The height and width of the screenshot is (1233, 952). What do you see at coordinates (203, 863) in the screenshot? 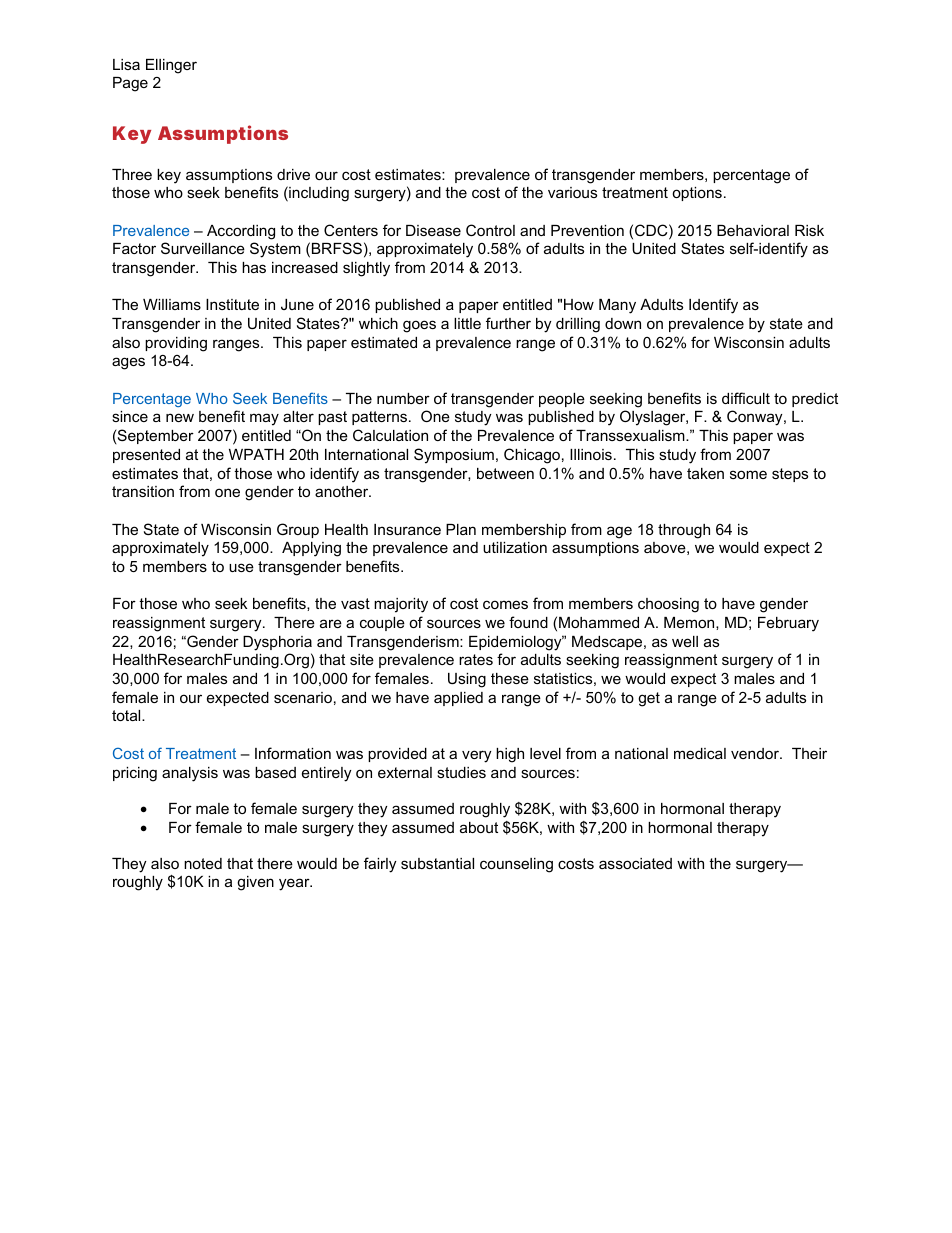
I see `noted` at bounding box center [203, 863].
